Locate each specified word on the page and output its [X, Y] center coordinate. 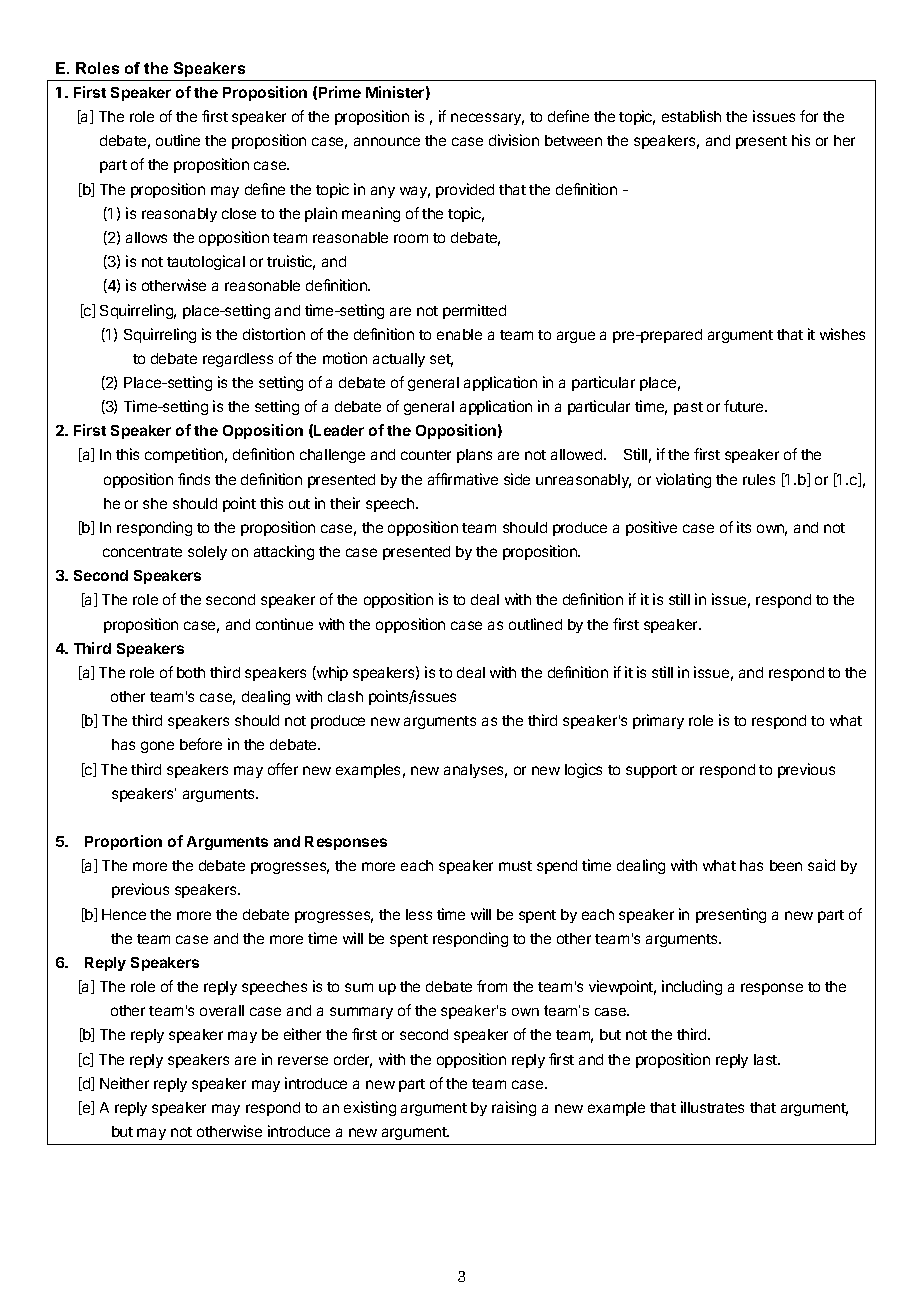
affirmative [463, 479]
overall [222, 1010]
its [744, 527]
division [514, 140]
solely [207, 553]
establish [691, 116]
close [239, 213]
